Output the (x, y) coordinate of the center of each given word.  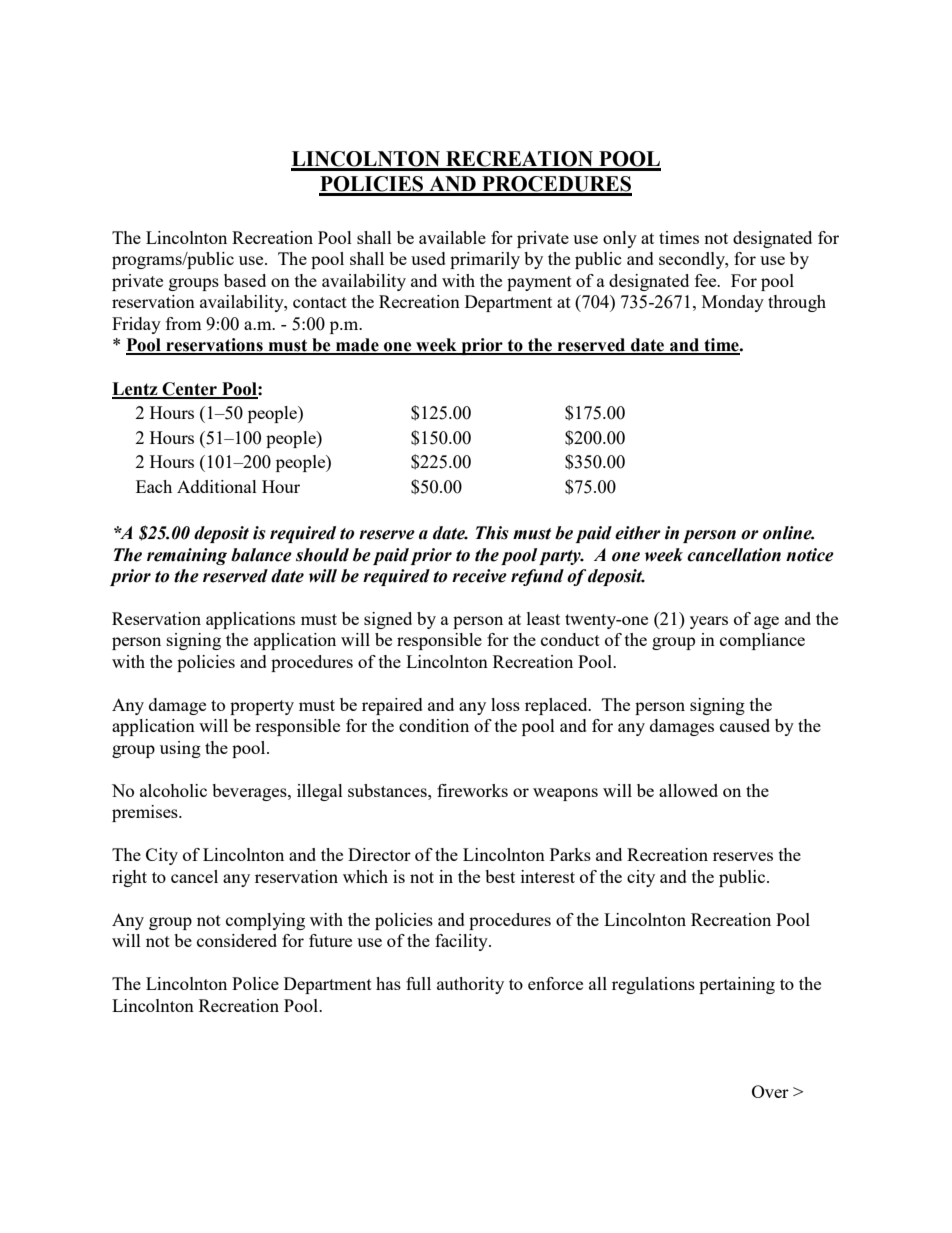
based (245, 280)
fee (707, 280)
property (262, 707)
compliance (762, 641)
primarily (485, 260)
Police (255, 983)
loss (505, 704)
